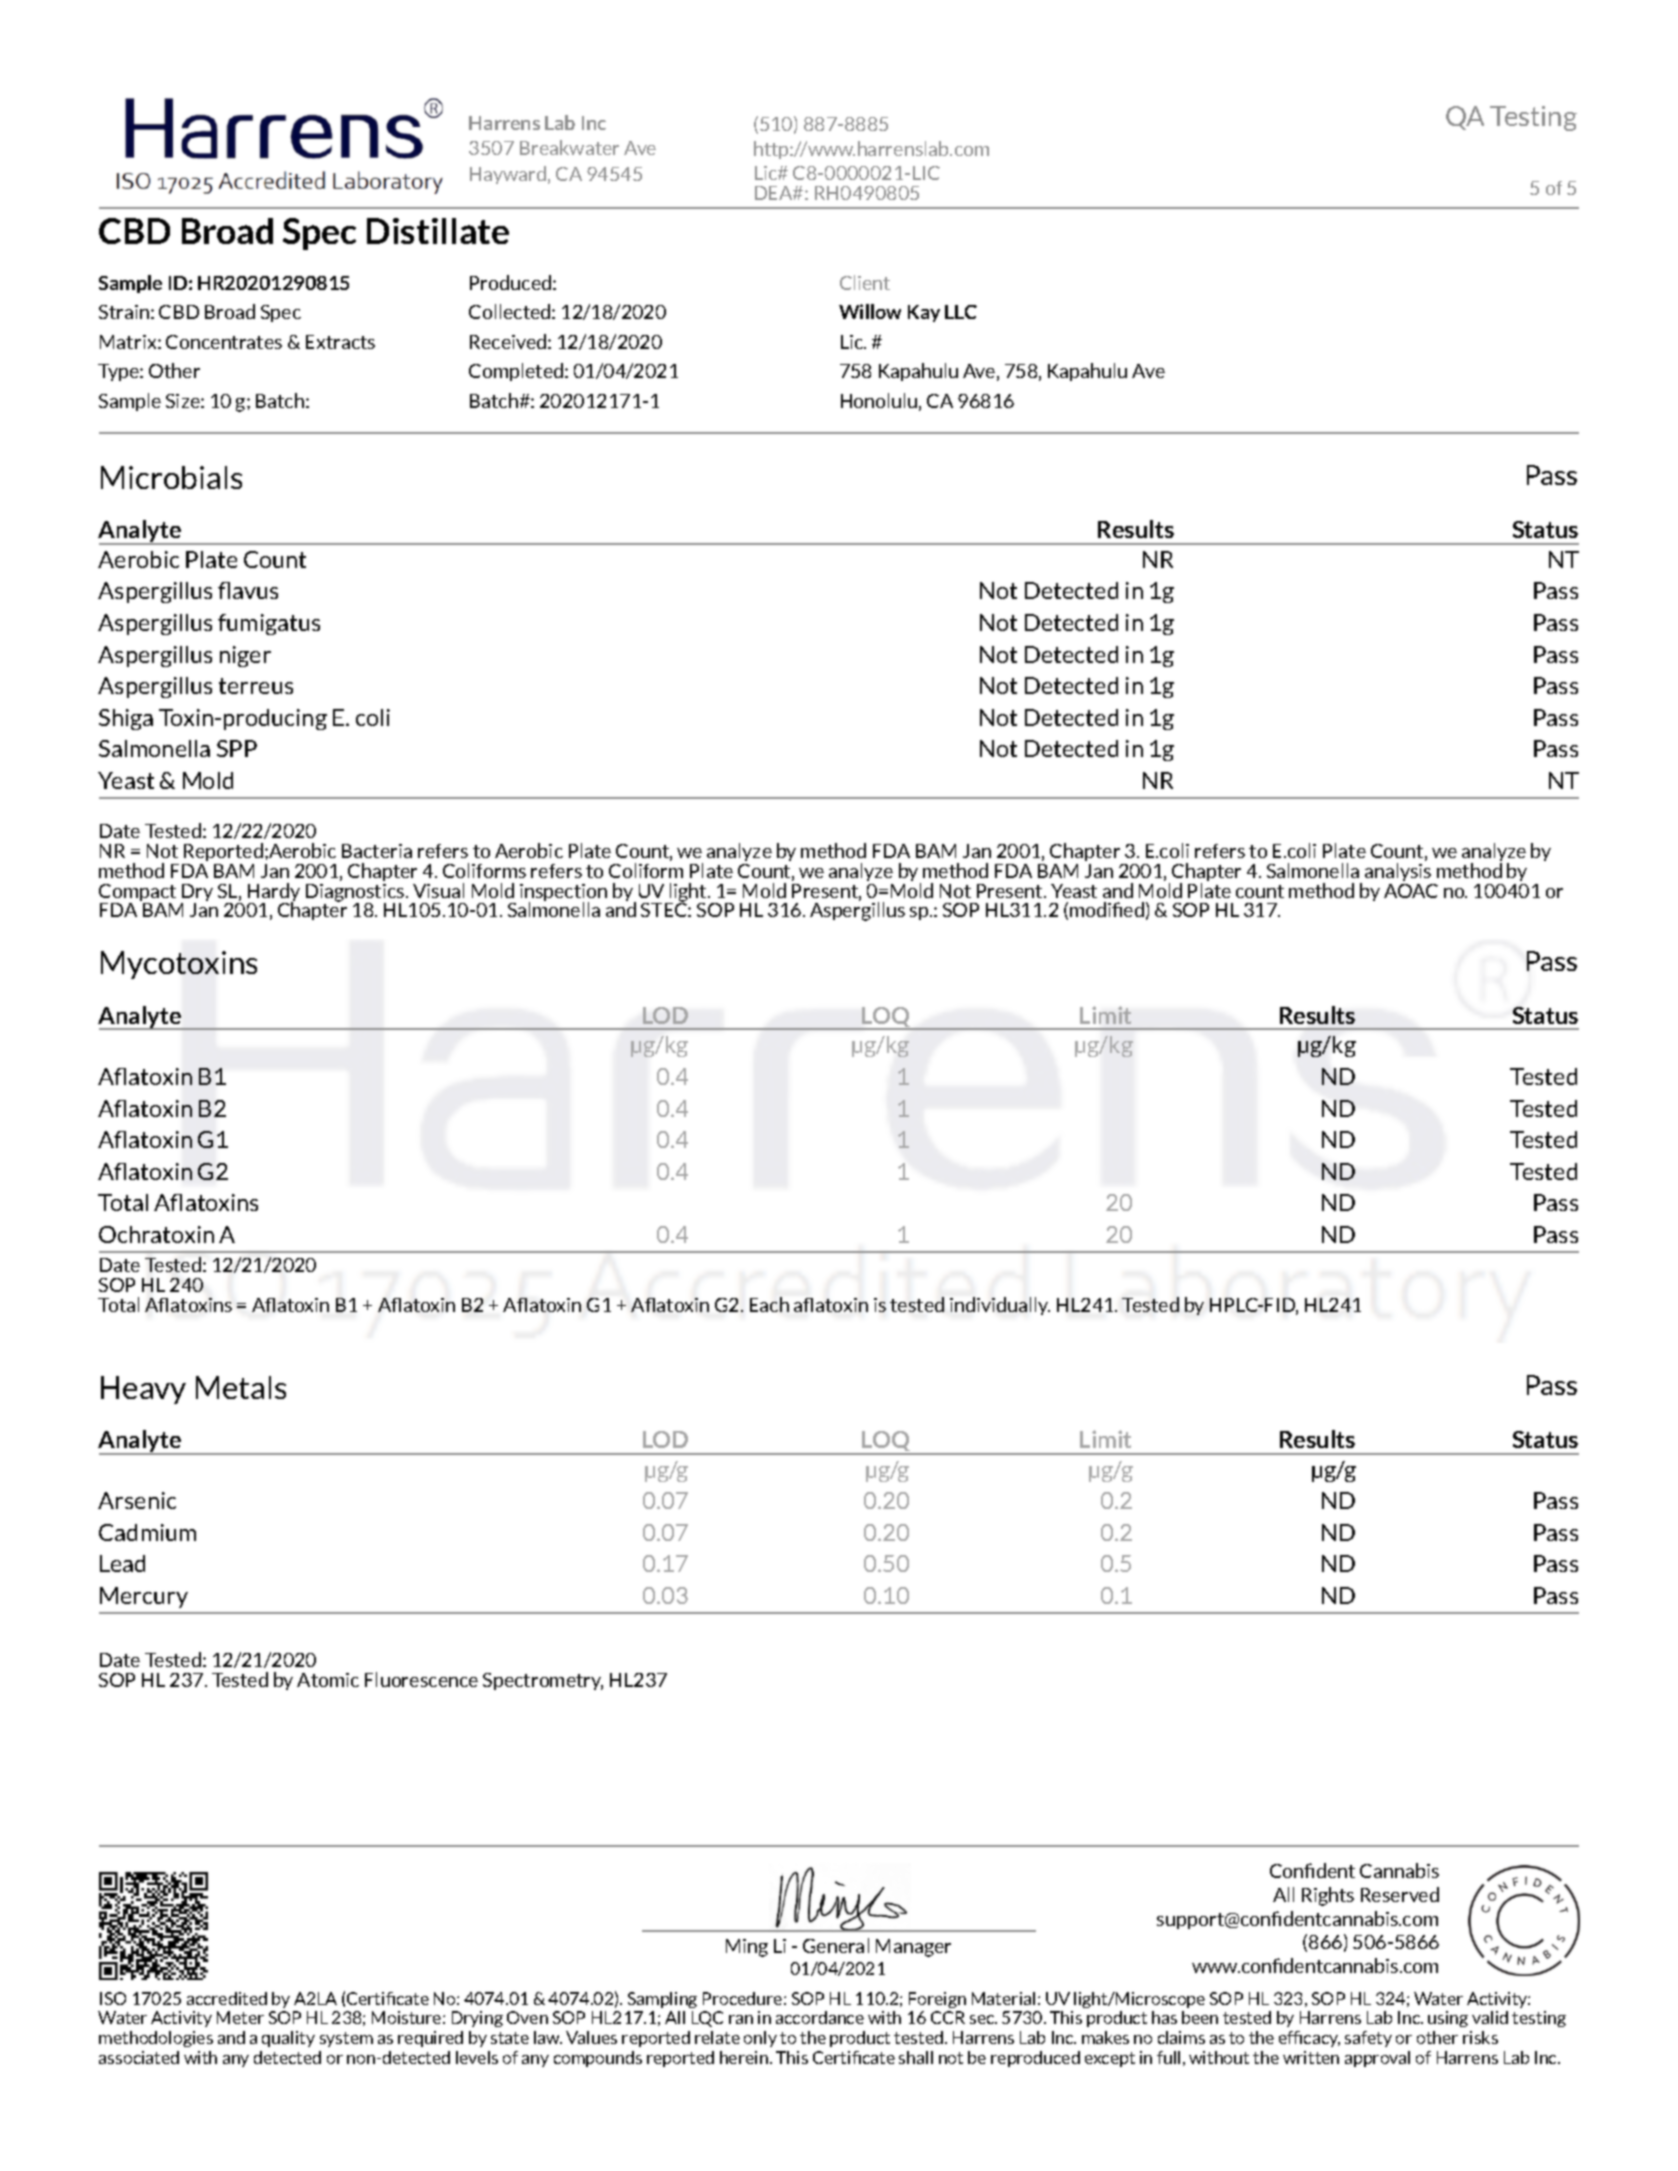 This page has height=2171, width=1678. Describe the element at coordinates (241, 1387) in the page. I see `Metals` at that location.
